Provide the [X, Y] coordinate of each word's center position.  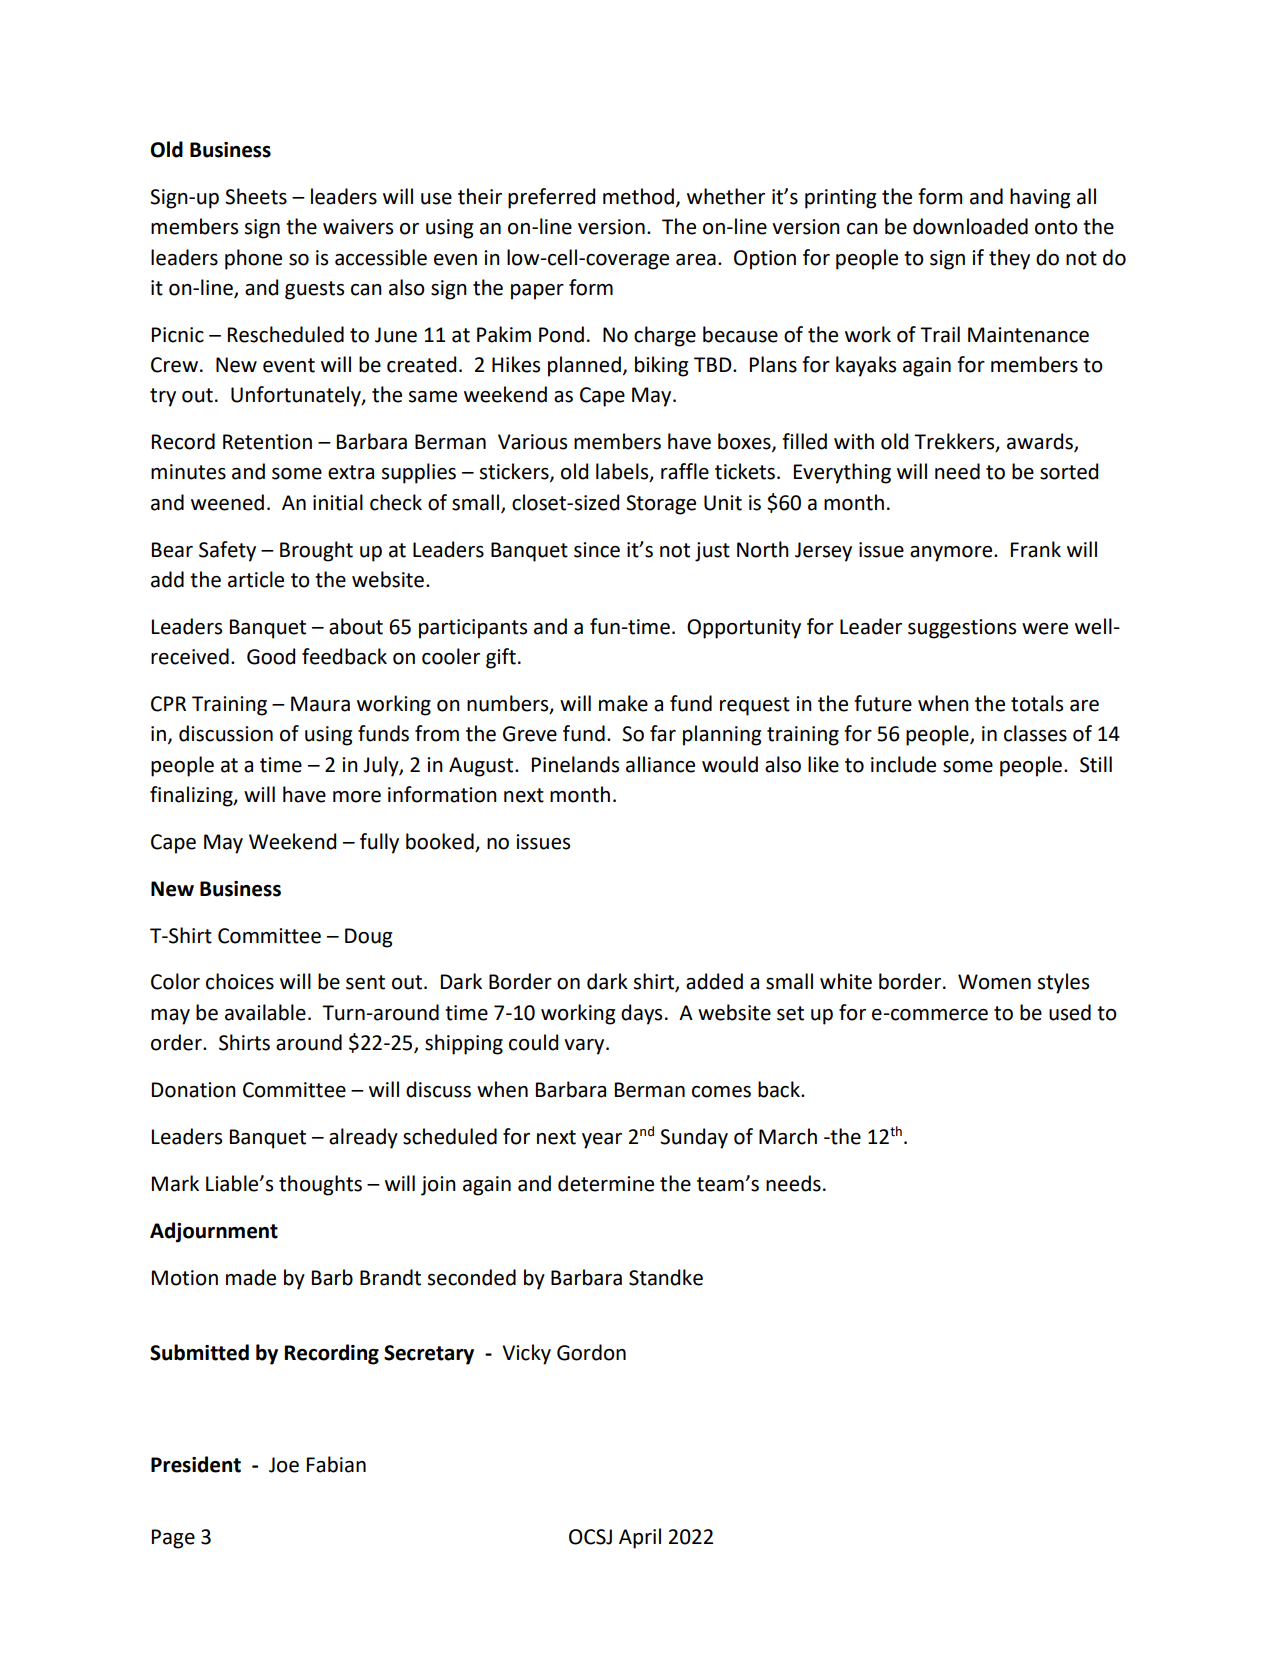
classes [1035, 733]
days [641, 1014]
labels [623, 472]
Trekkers [955, 442]
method [638, 196]
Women [994, 982]
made [251, 1277]
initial [338, 502]
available [265, 1012]
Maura [320, 704]
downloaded [970, 226]
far [663, 733]
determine [606, 1183]
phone [253, 259]
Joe [284, 1465]
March [788, 1136]
